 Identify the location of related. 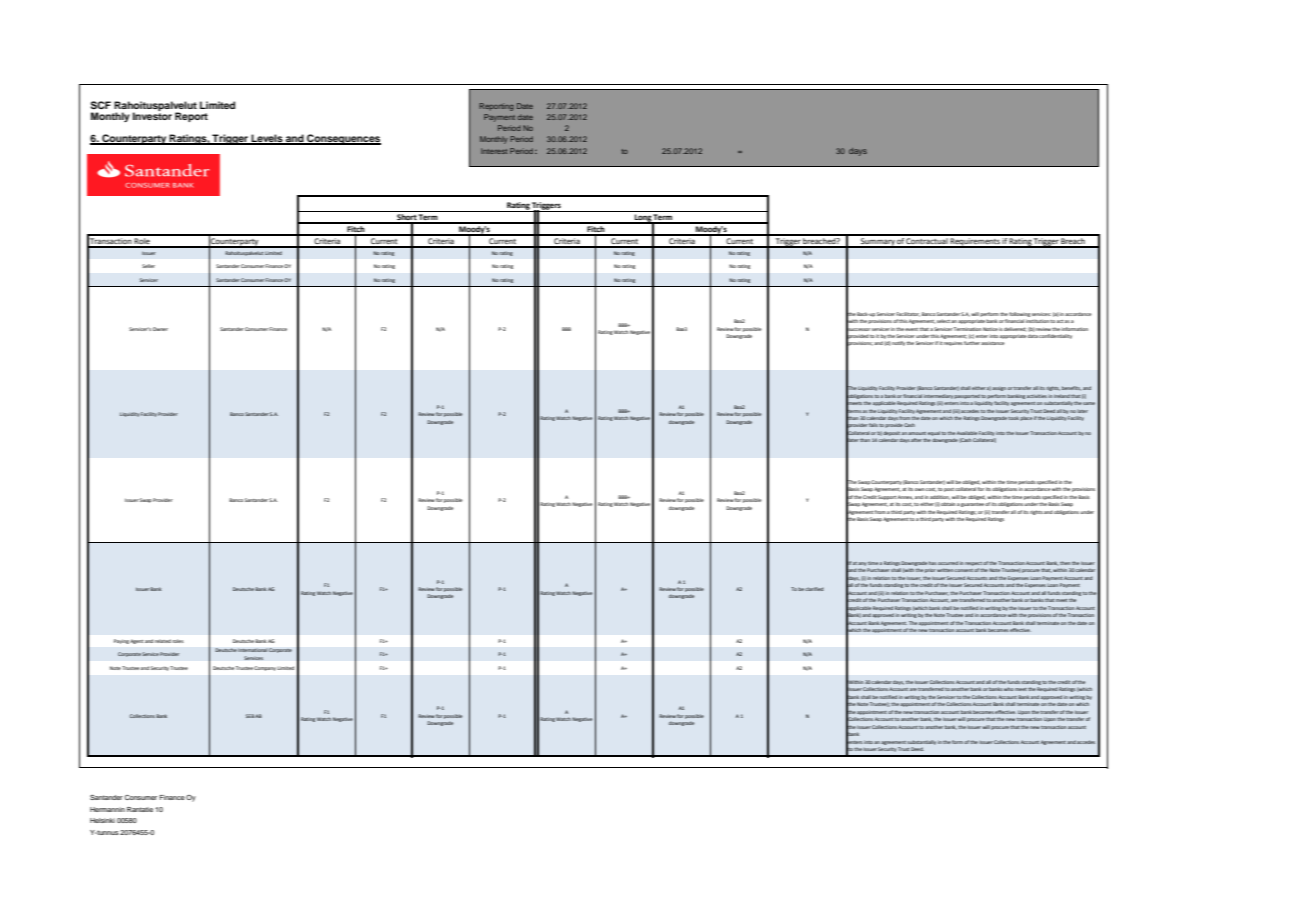
(163, 641).
